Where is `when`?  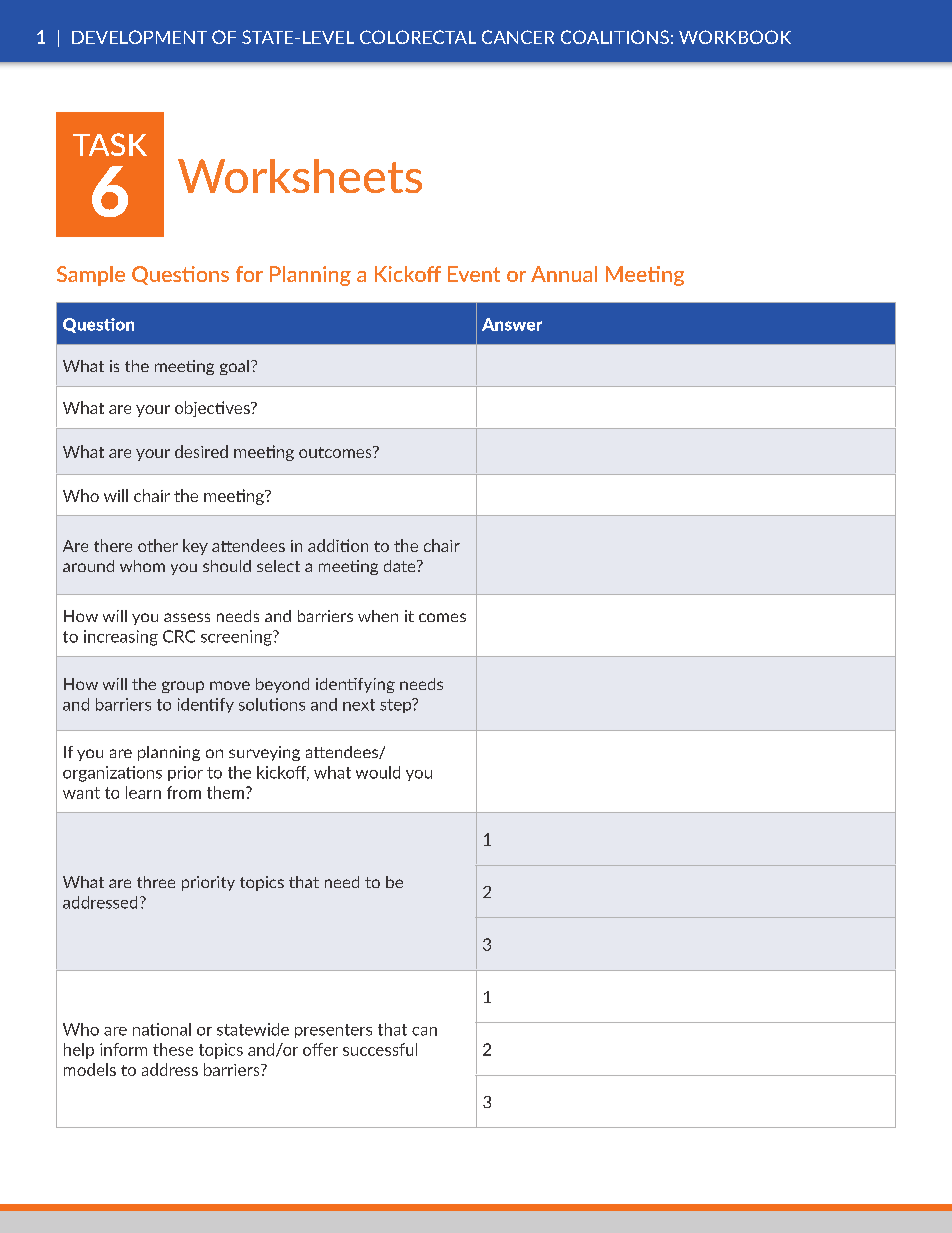 when is located at coordinates (378, 616).
